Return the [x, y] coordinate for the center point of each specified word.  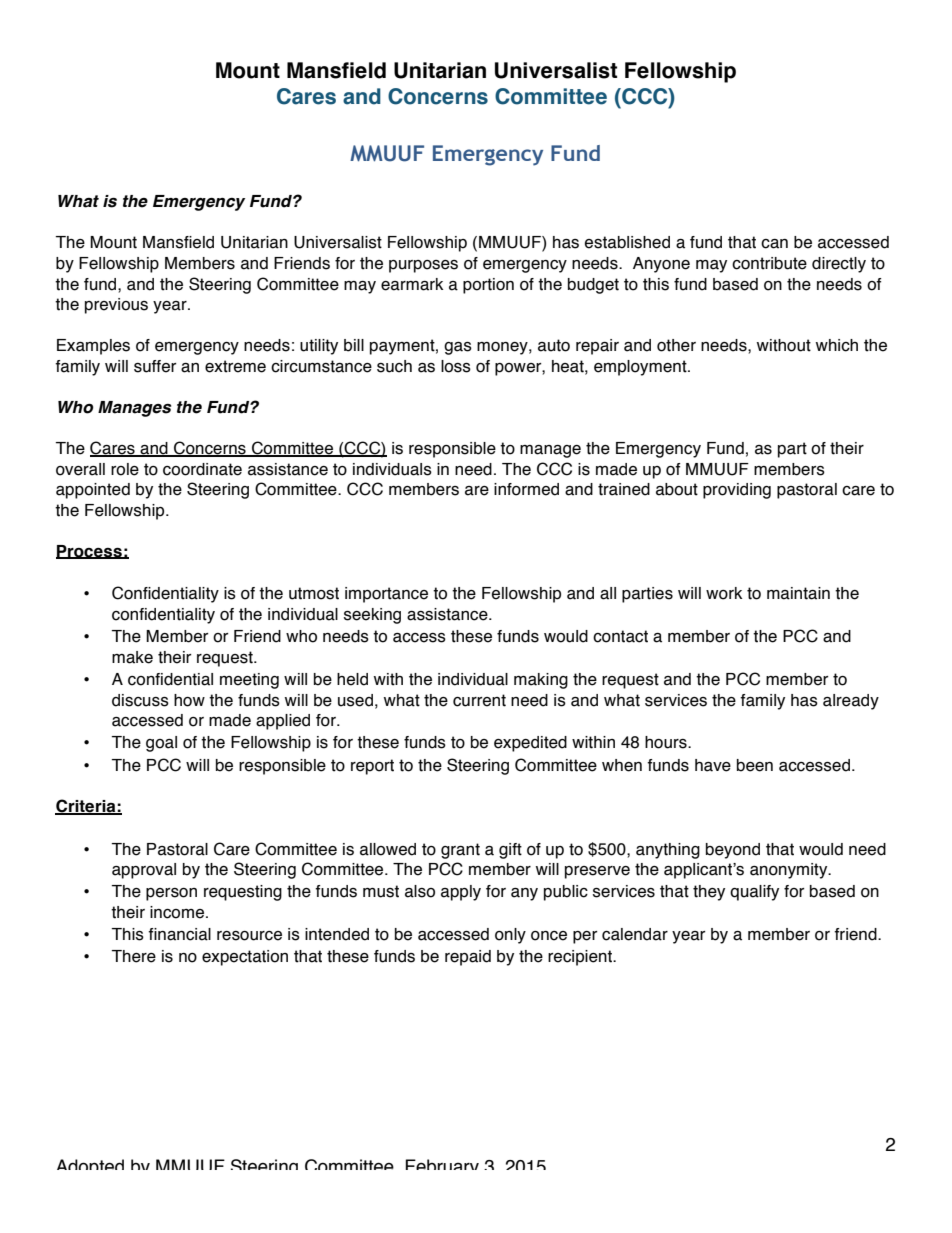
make [132, 657]
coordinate [202, 469]
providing [737, 491]
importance [386, 595]
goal [161, 744]
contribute [769, 263]
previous [116, 306]
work [724, 593]
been [755, 765]
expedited [530, 744]
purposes [423, 266]
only [510, 936]
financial [179, 934]
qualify [754, 893]
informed [526, 489]
